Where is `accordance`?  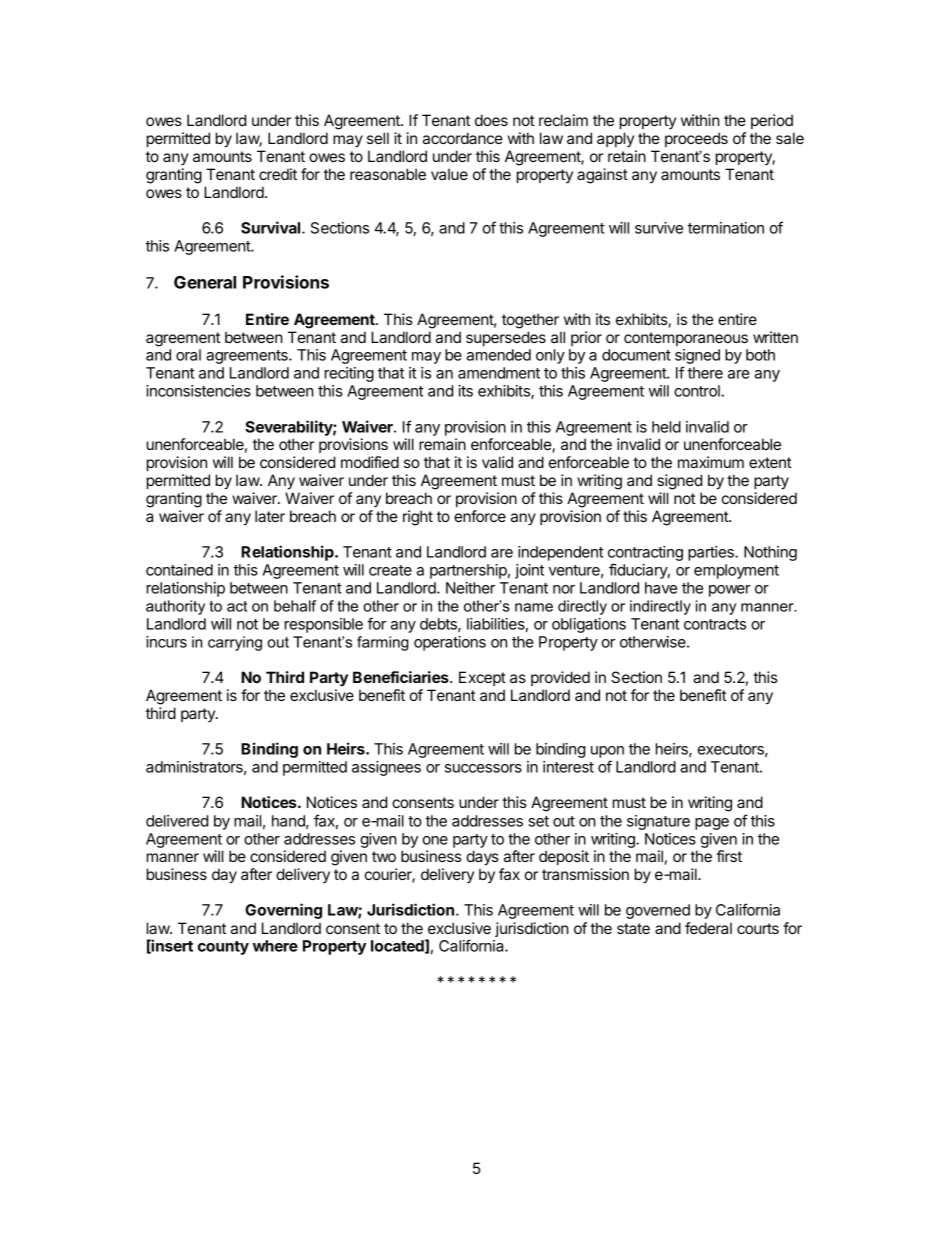 accordance is located at coordinates (463, 138).
